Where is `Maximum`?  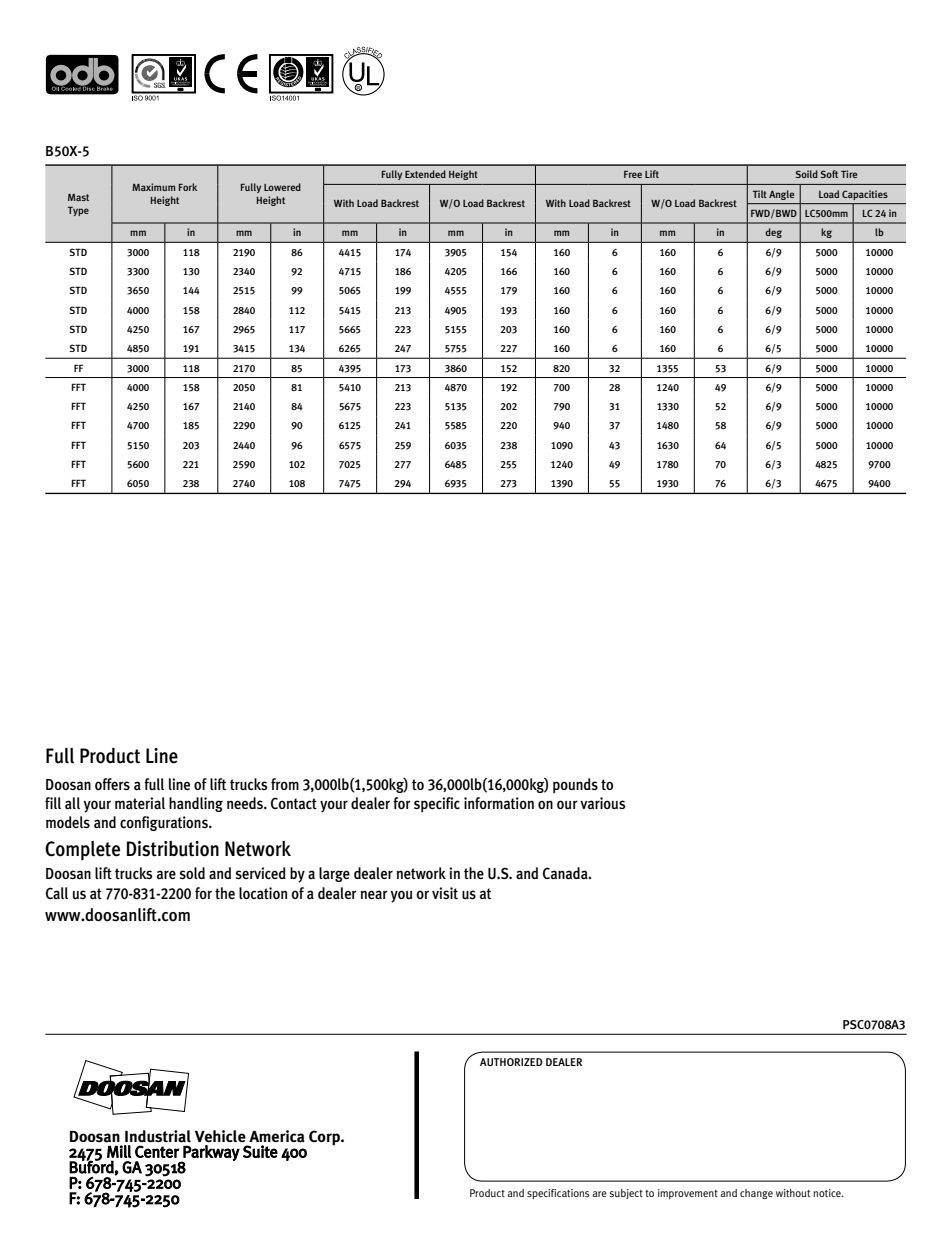 Maximum is located at coordinates (153, 187).
